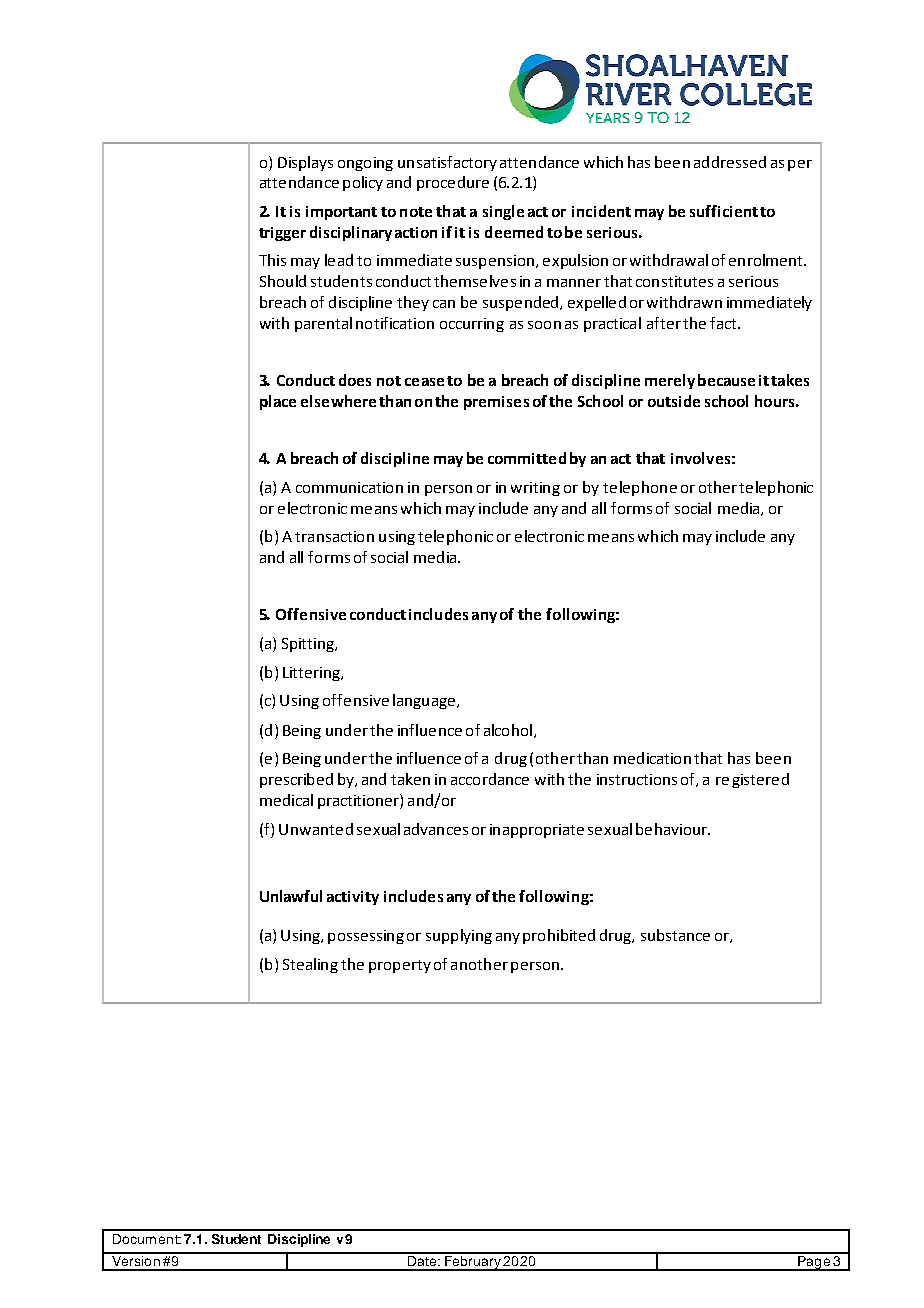  I want to click on telephone, so click(640, 488).
